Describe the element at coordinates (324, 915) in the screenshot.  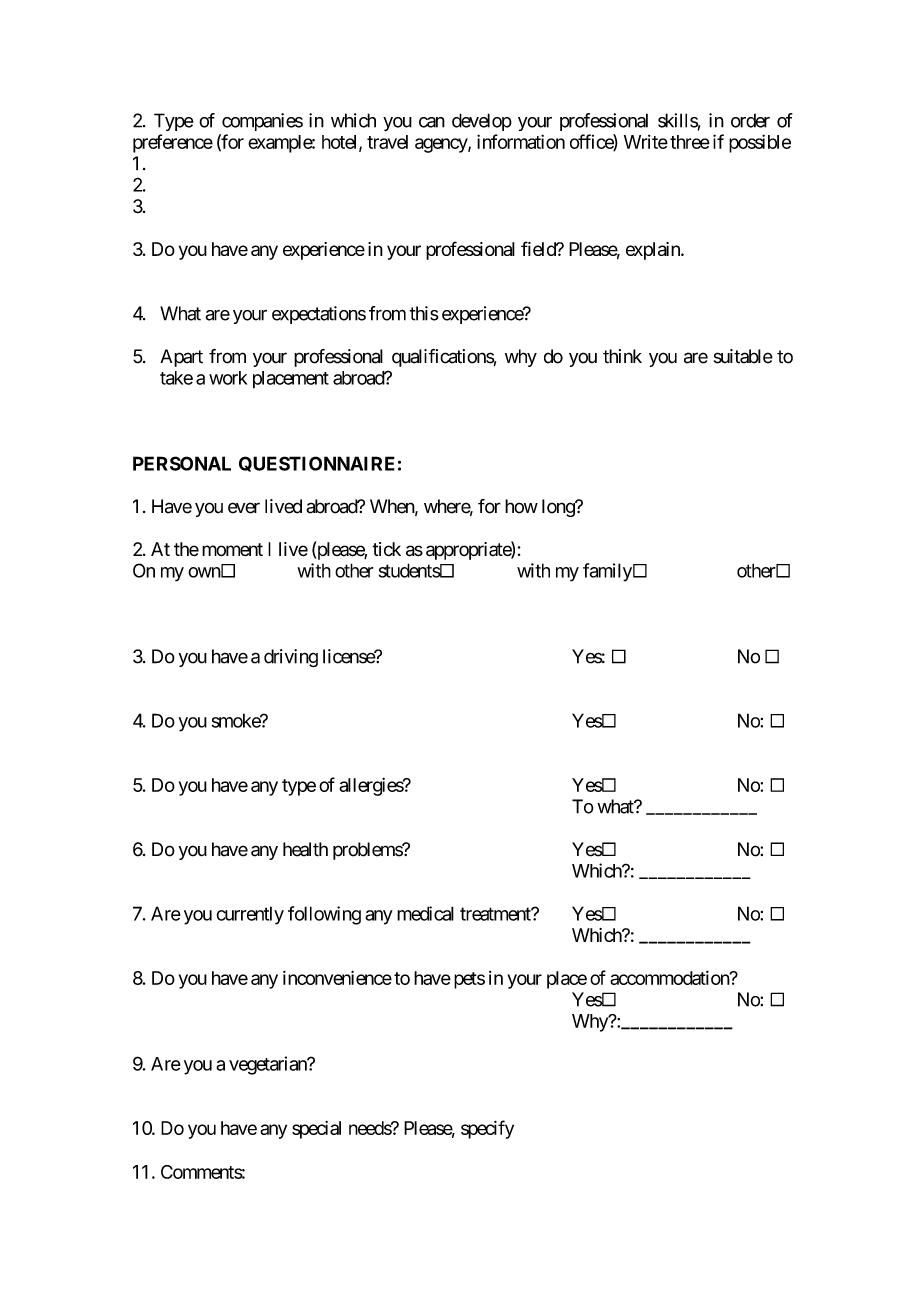
I see `following` at that location.
